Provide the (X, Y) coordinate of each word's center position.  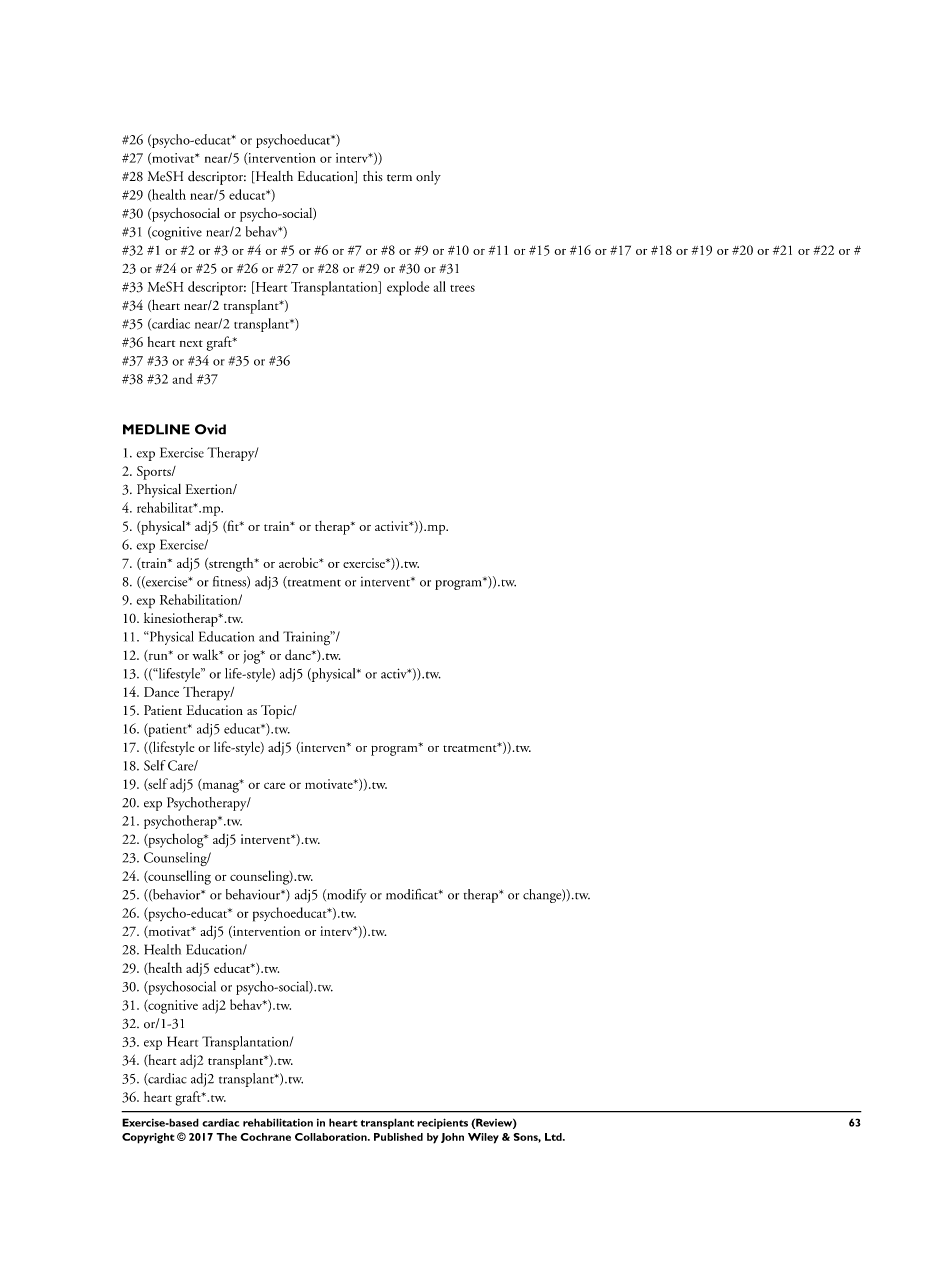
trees (462, 288)
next (191, 343)
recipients (442, 1123)
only (428, 178)
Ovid (210, 429)
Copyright (148, 1138)
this (373, 176)
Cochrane (265, 1137)
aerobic (300, 562)
